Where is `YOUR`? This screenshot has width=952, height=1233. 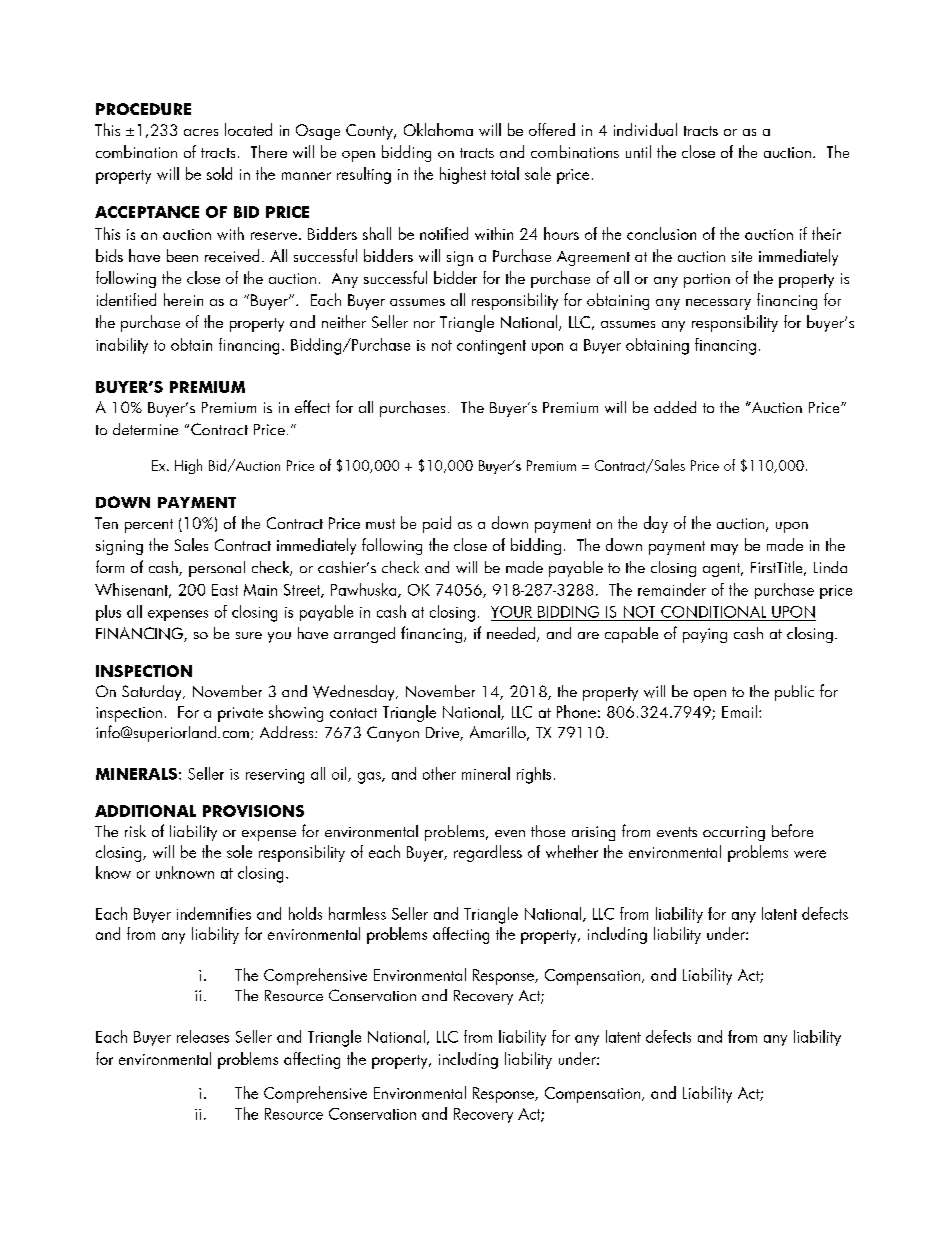 YOUR is located at coordinates (511, 612).
